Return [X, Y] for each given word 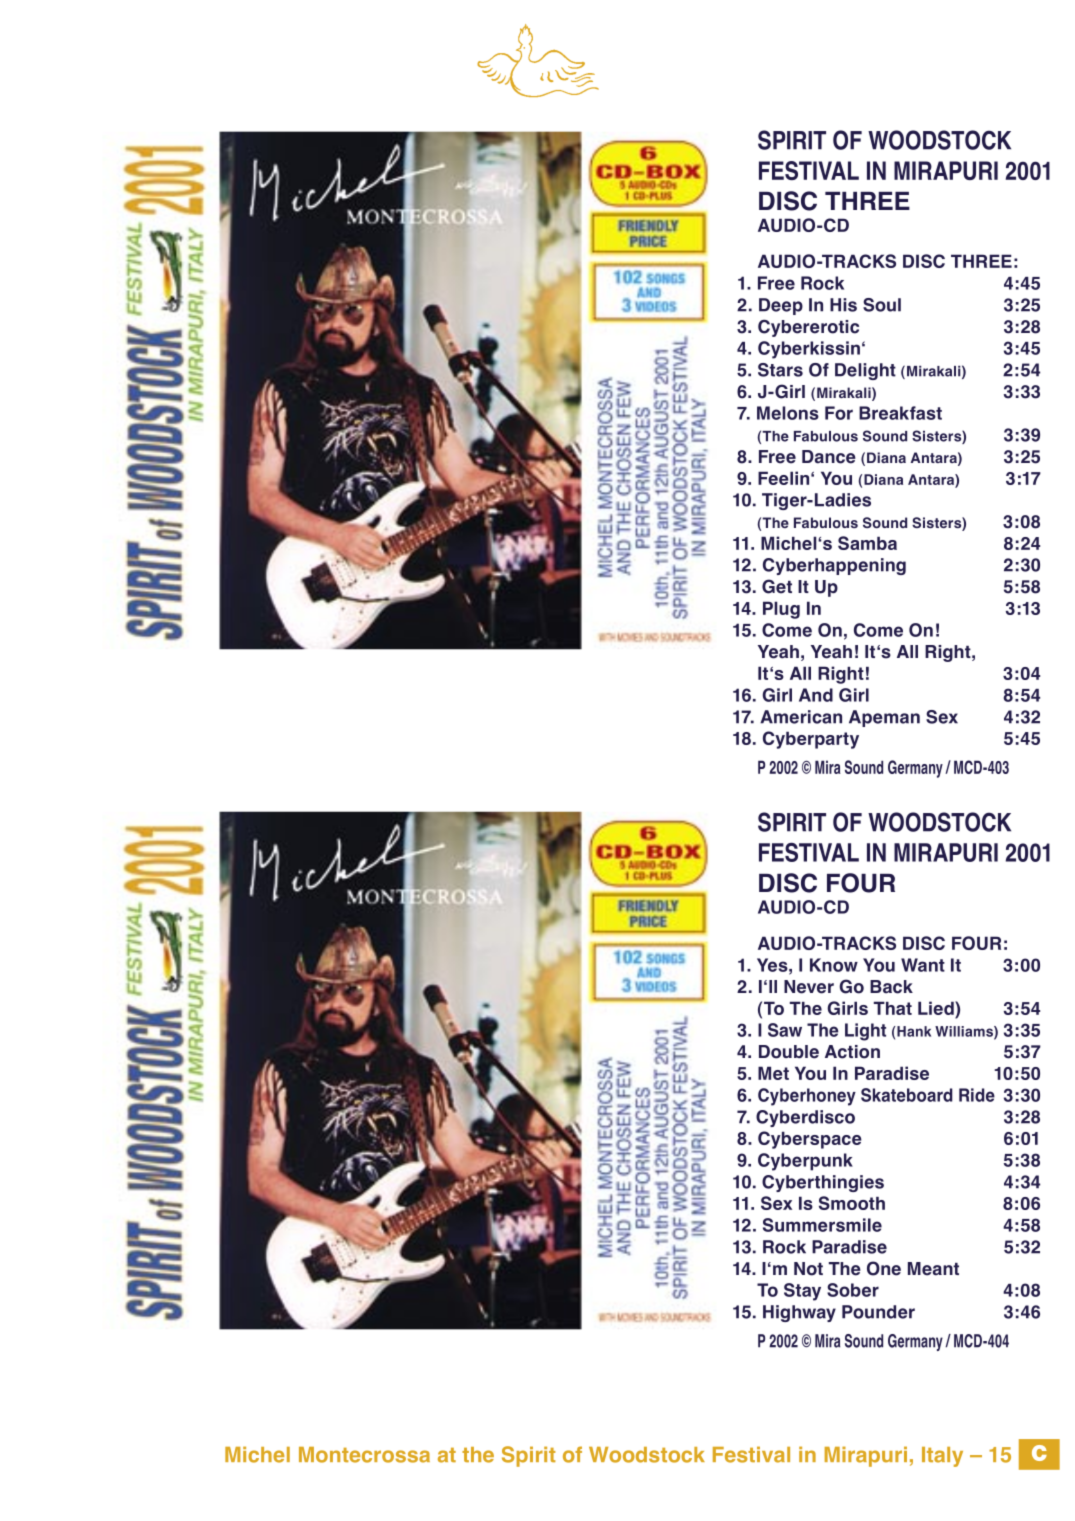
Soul [882, 305]
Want [923, 965]
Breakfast [900, 413]
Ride [977, 1095]
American [801, 717]
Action [852, 1052]
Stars [780, 370]
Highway [799, 1313]
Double [789, 1052]
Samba [867, 543]
